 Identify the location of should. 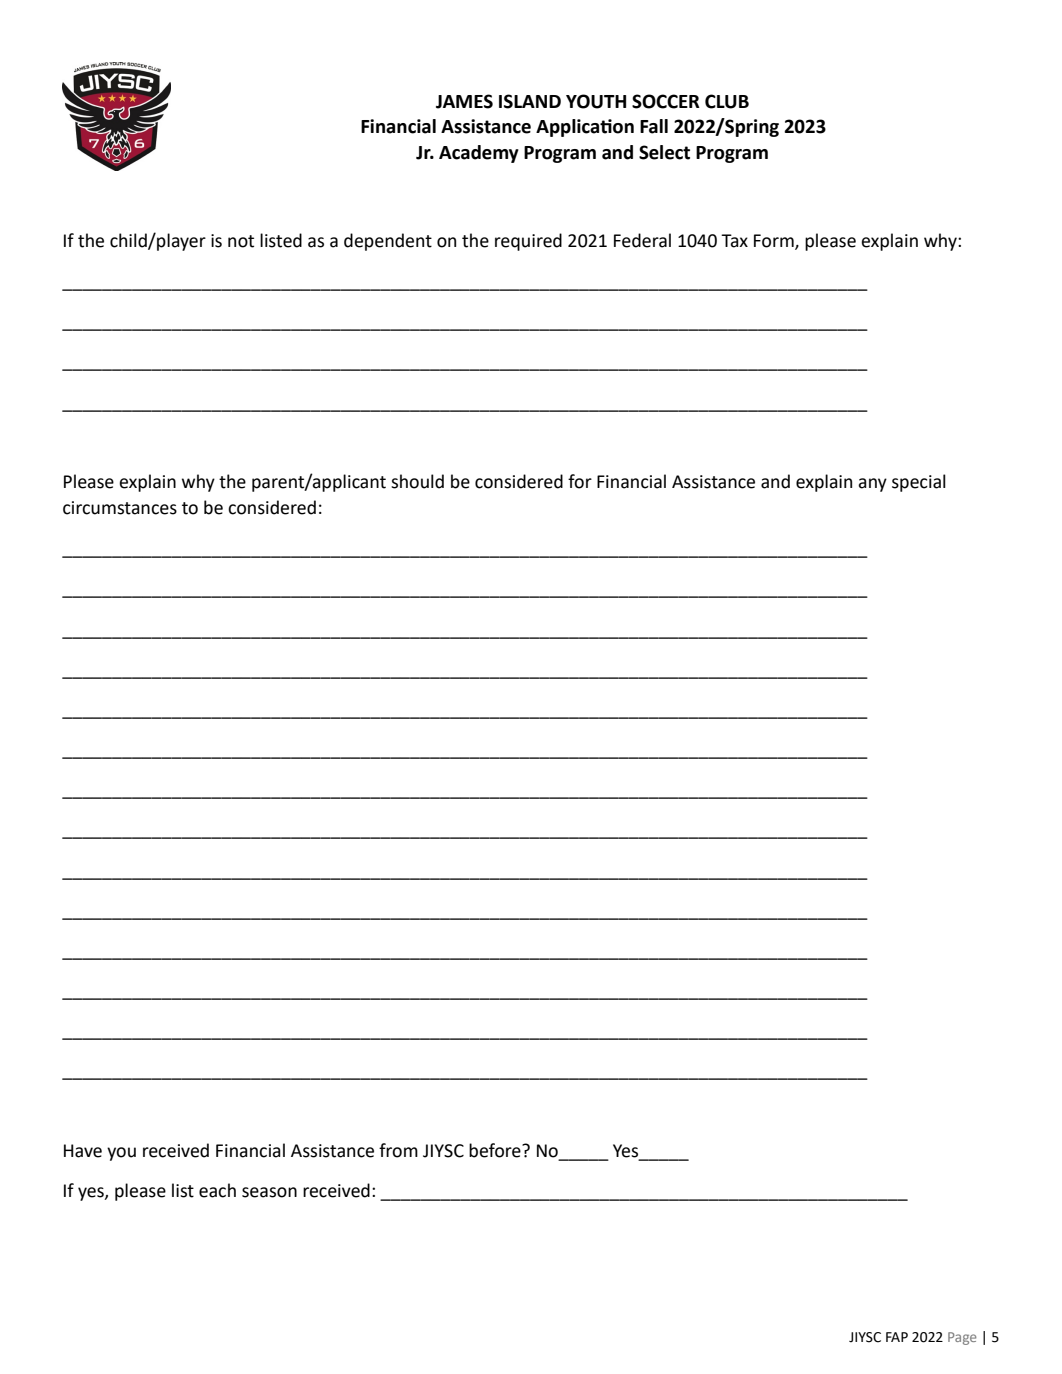
(417, 481).
